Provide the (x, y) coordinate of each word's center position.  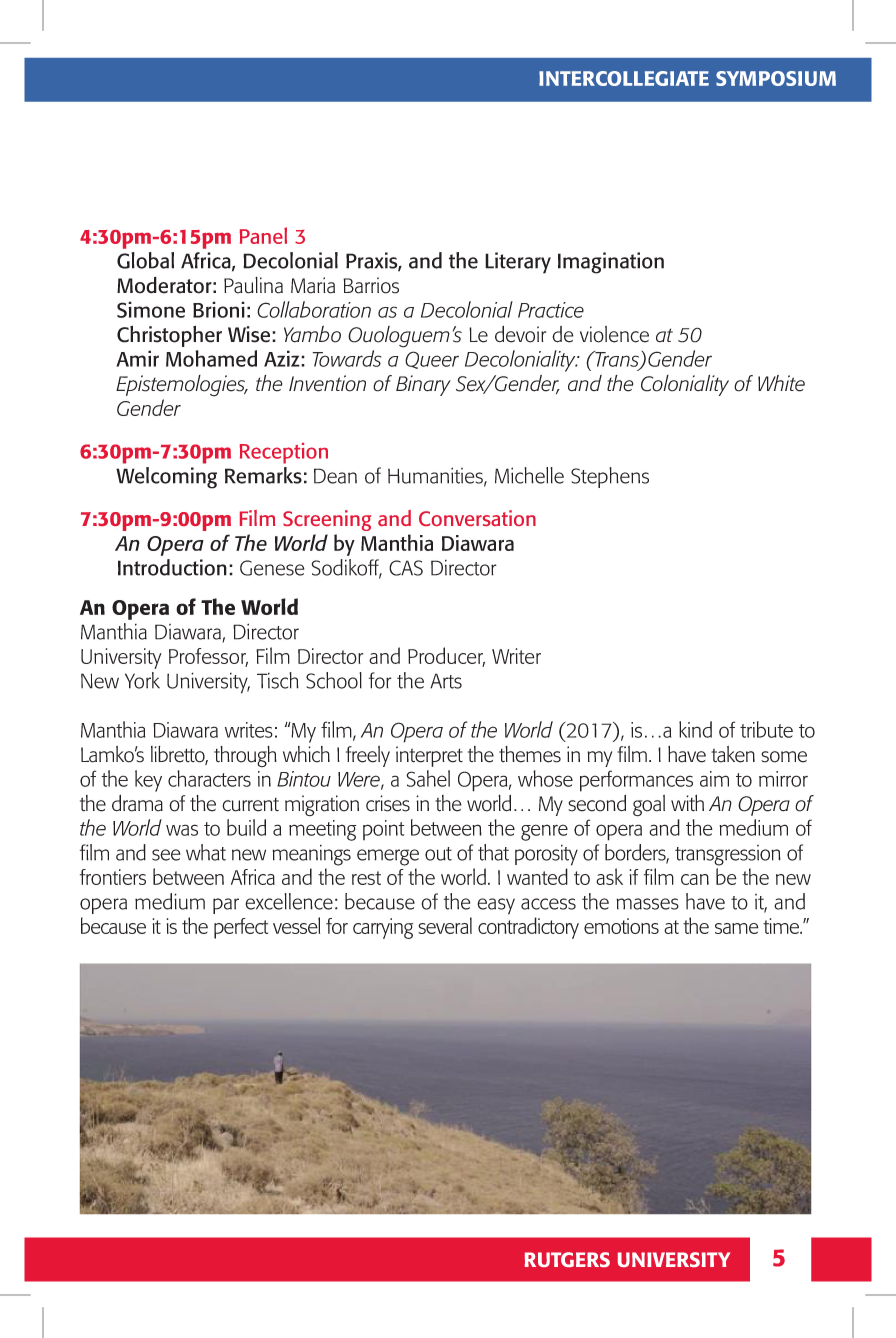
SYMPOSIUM (776, 78)
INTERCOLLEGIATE (624, 78)
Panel (263, 235)
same (737, 928)
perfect (241, 928)
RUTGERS (567, 1259)
